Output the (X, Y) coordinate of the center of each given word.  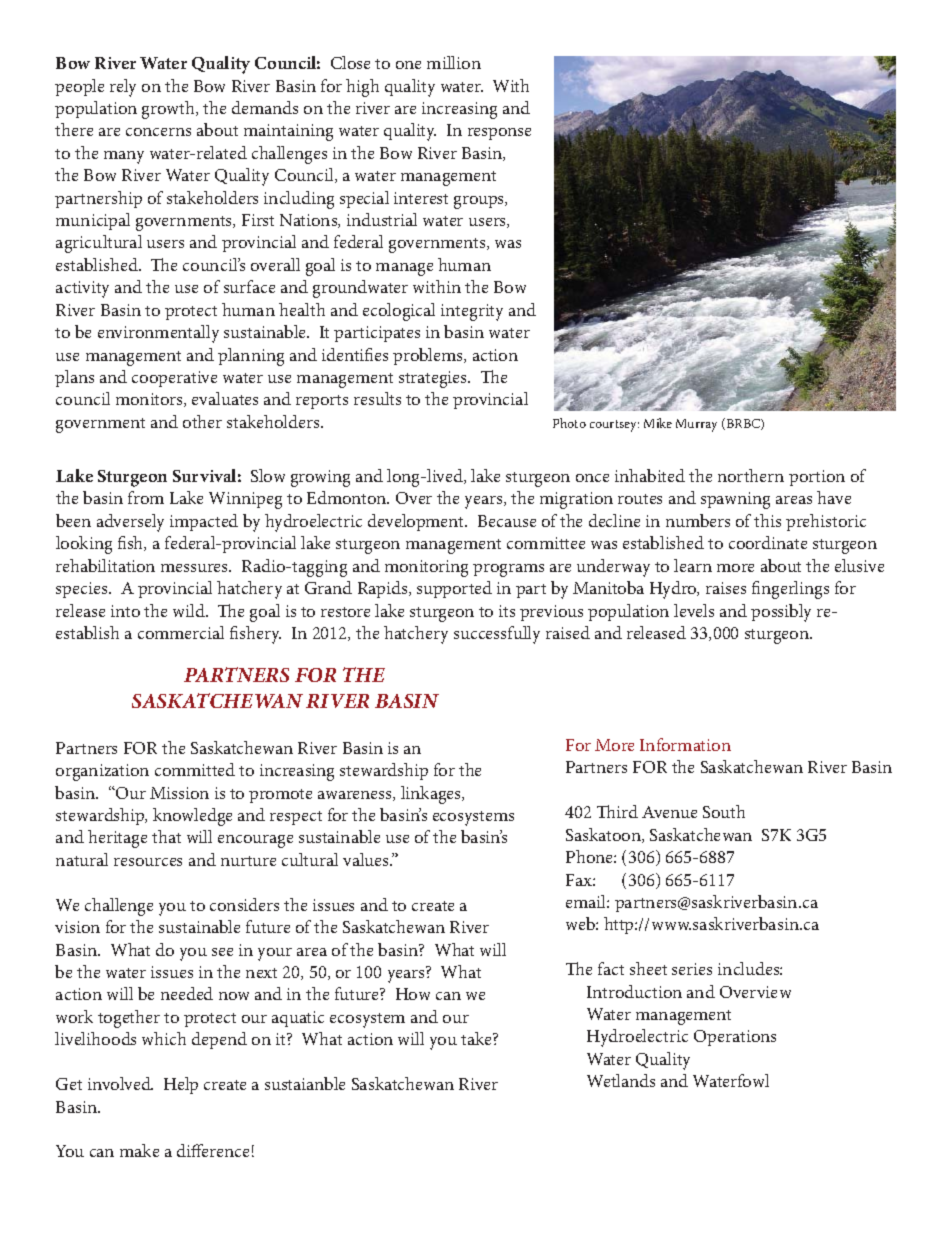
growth (169, 110)
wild (190, 610)
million (454, 62)
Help (181, 1085)
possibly (781, 613)
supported (454, 589)
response (499, 134)
